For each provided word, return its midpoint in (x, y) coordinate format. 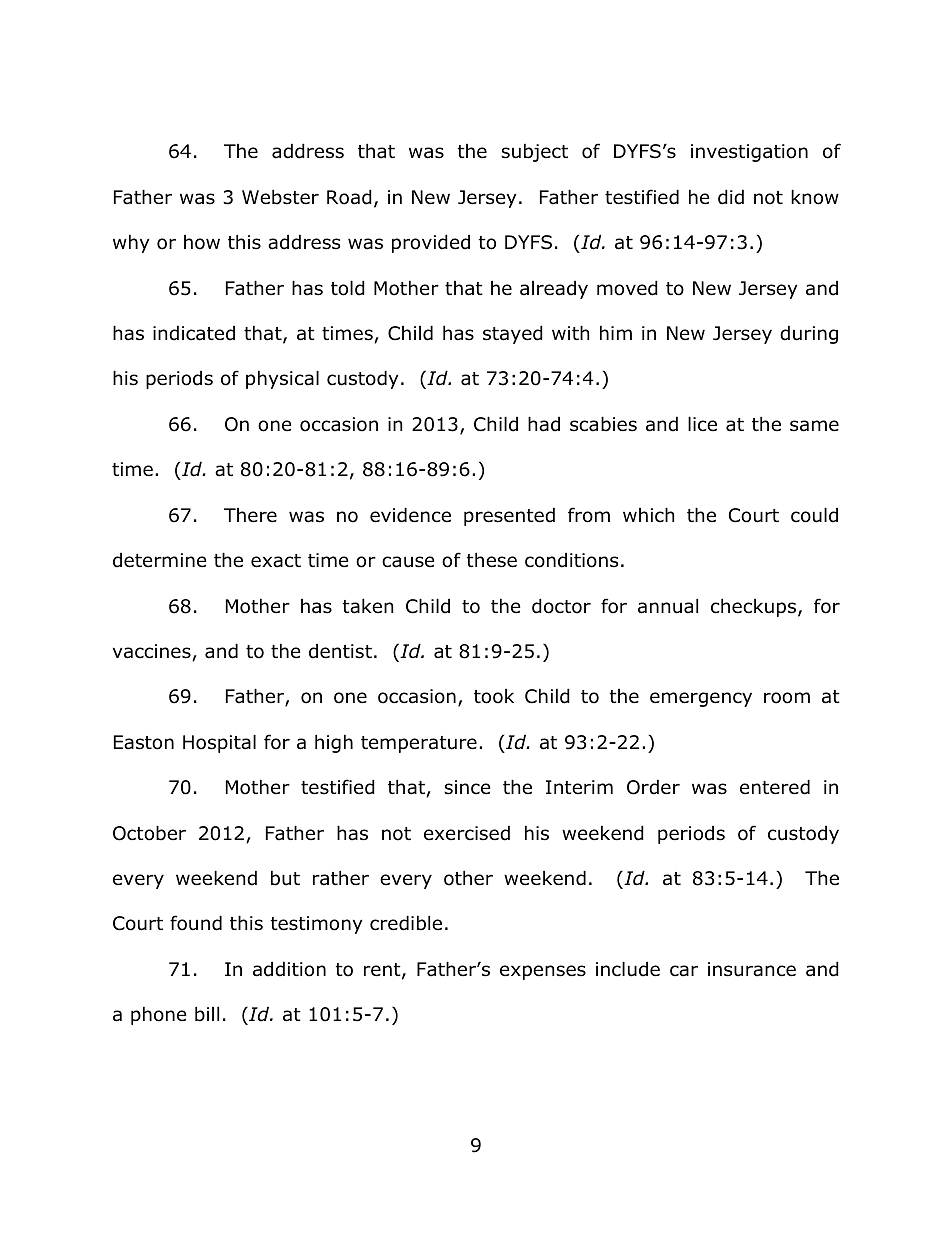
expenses (543, 972)
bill (207, 1014)
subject (534, 152)
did (731, 197)
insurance (752, 969)
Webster (280, 197)
